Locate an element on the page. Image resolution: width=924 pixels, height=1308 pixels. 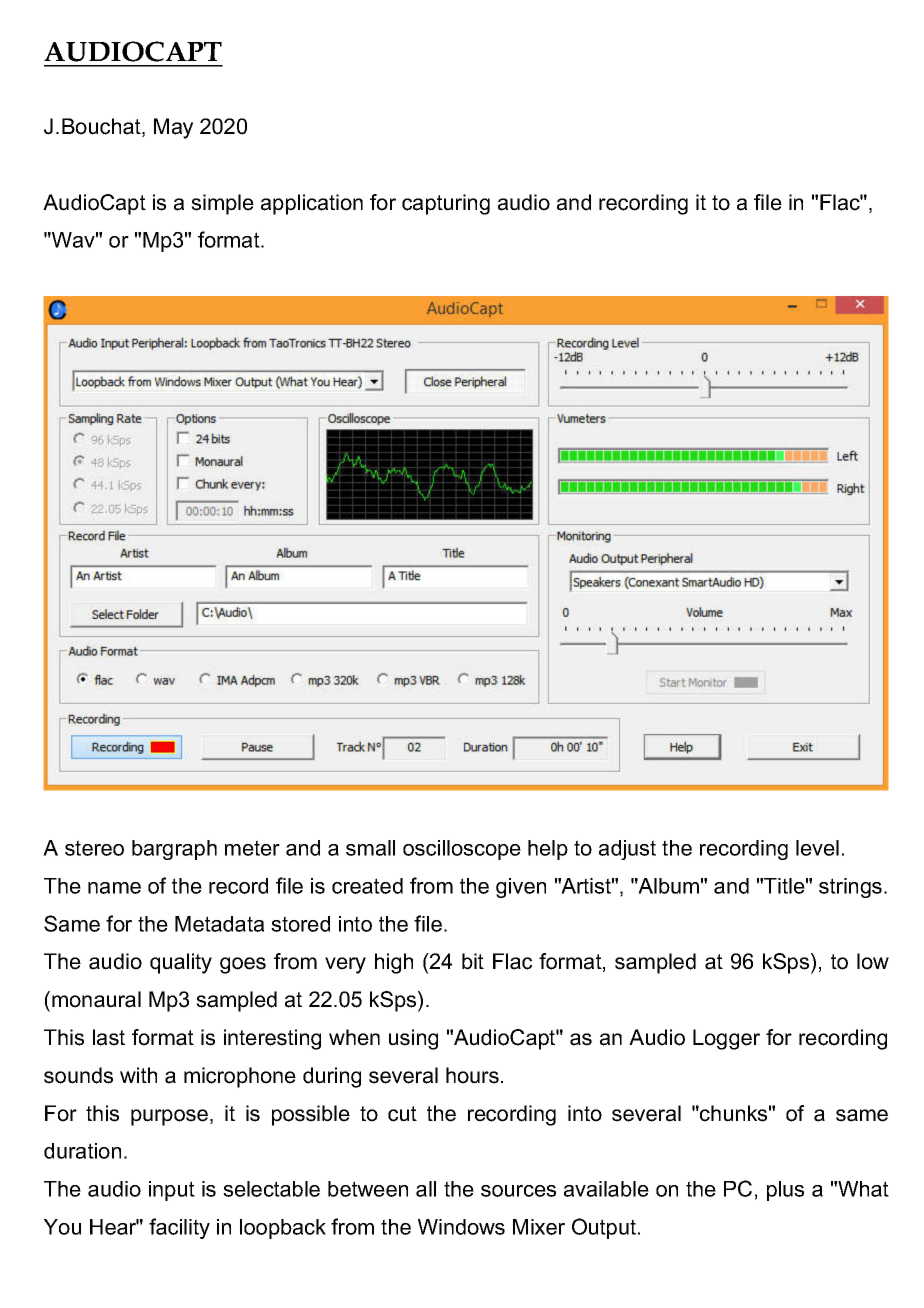
stereo is located at coordinates (94, 848).
